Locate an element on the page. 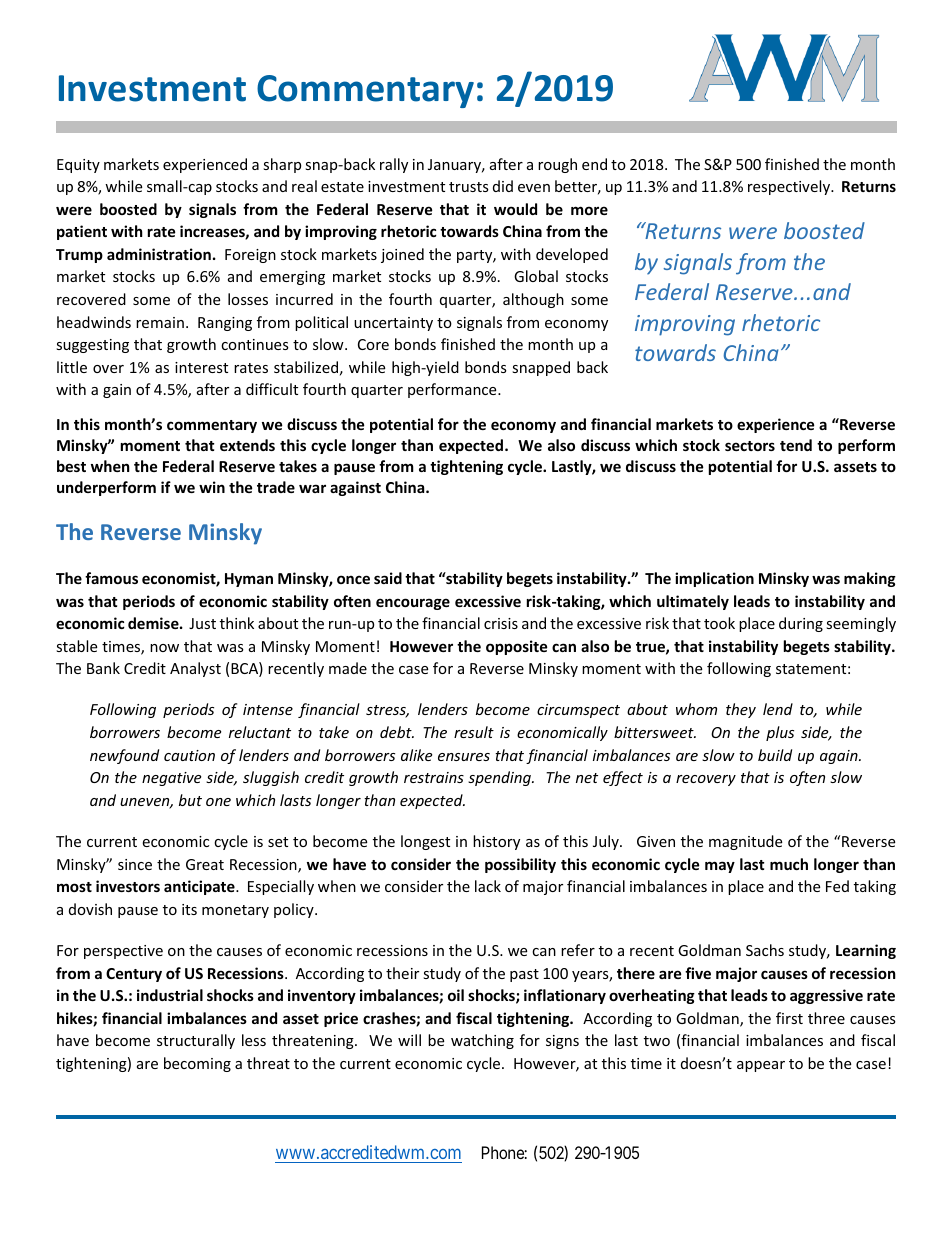 This page has width=952, height=1233. becoming is located at coordinates (197, 1064).
